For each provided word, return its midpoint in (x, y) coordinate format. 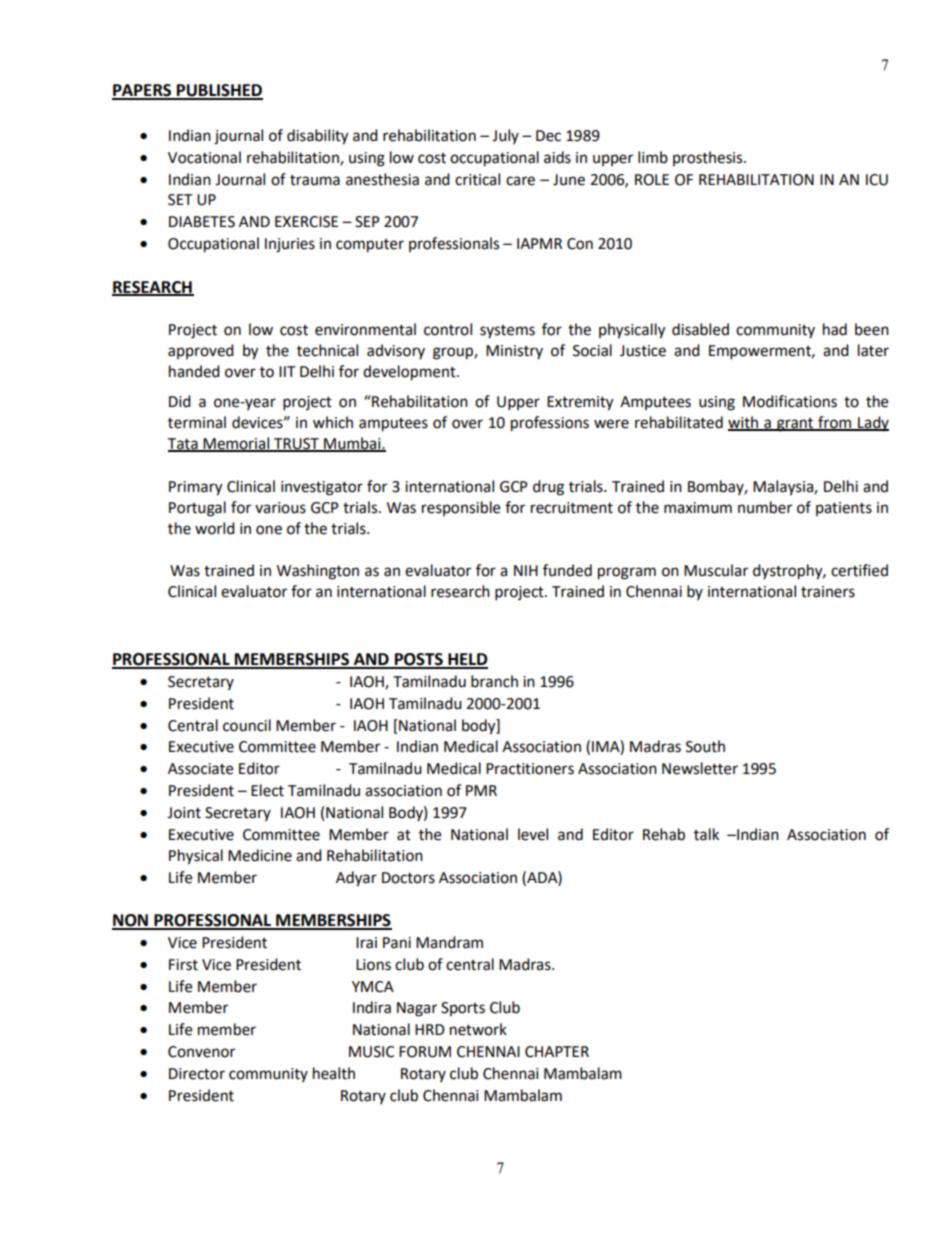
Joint (184, 813)
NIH (526, 570)
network (478, 1029)
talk (706, 834)
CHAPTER (557, 1052)
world (215, 528)
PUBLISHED (219, 91)
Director (197, 1074)
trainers (828, 592)
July (505, 136)
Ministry (514, 352)
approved (201, 351)
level (533, 834)
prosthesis (709, 158)
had (835, 329)
